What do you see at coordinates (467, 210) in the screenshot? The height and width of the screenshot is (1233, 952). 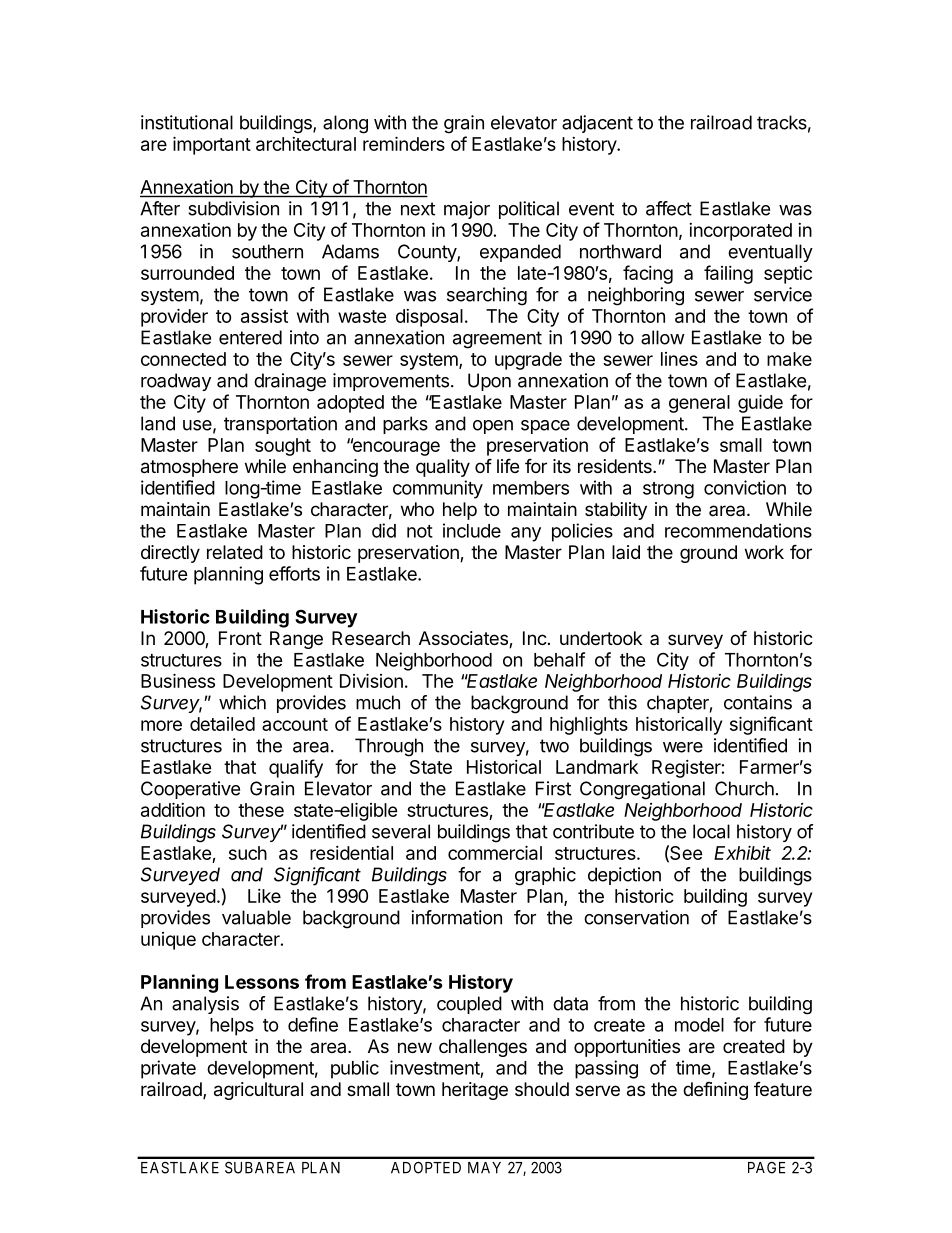 I see `major` at bounding box center [467, 210].
